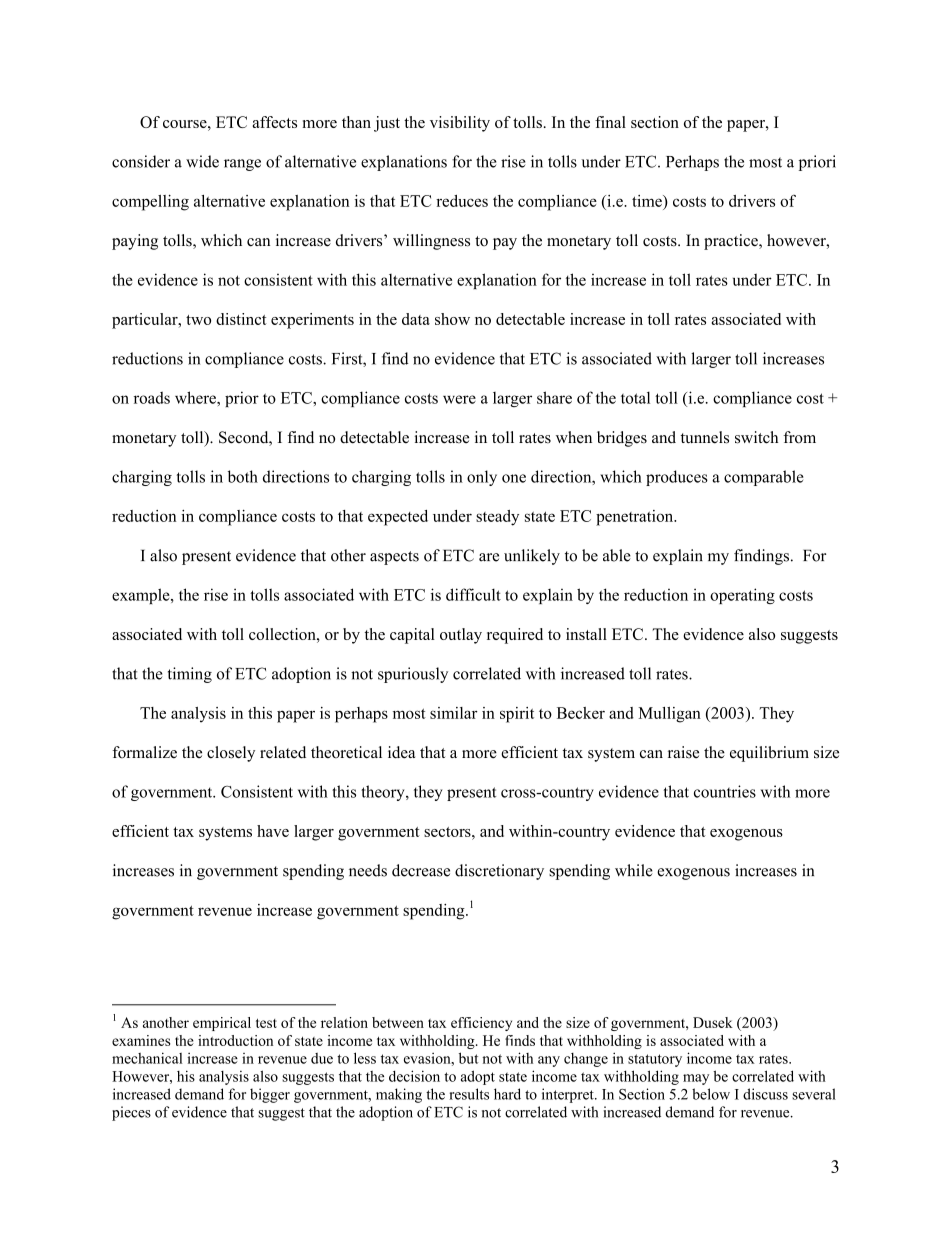  Describe the element at coordinates (460, 124) in the document. I see `visibility` at that location.
